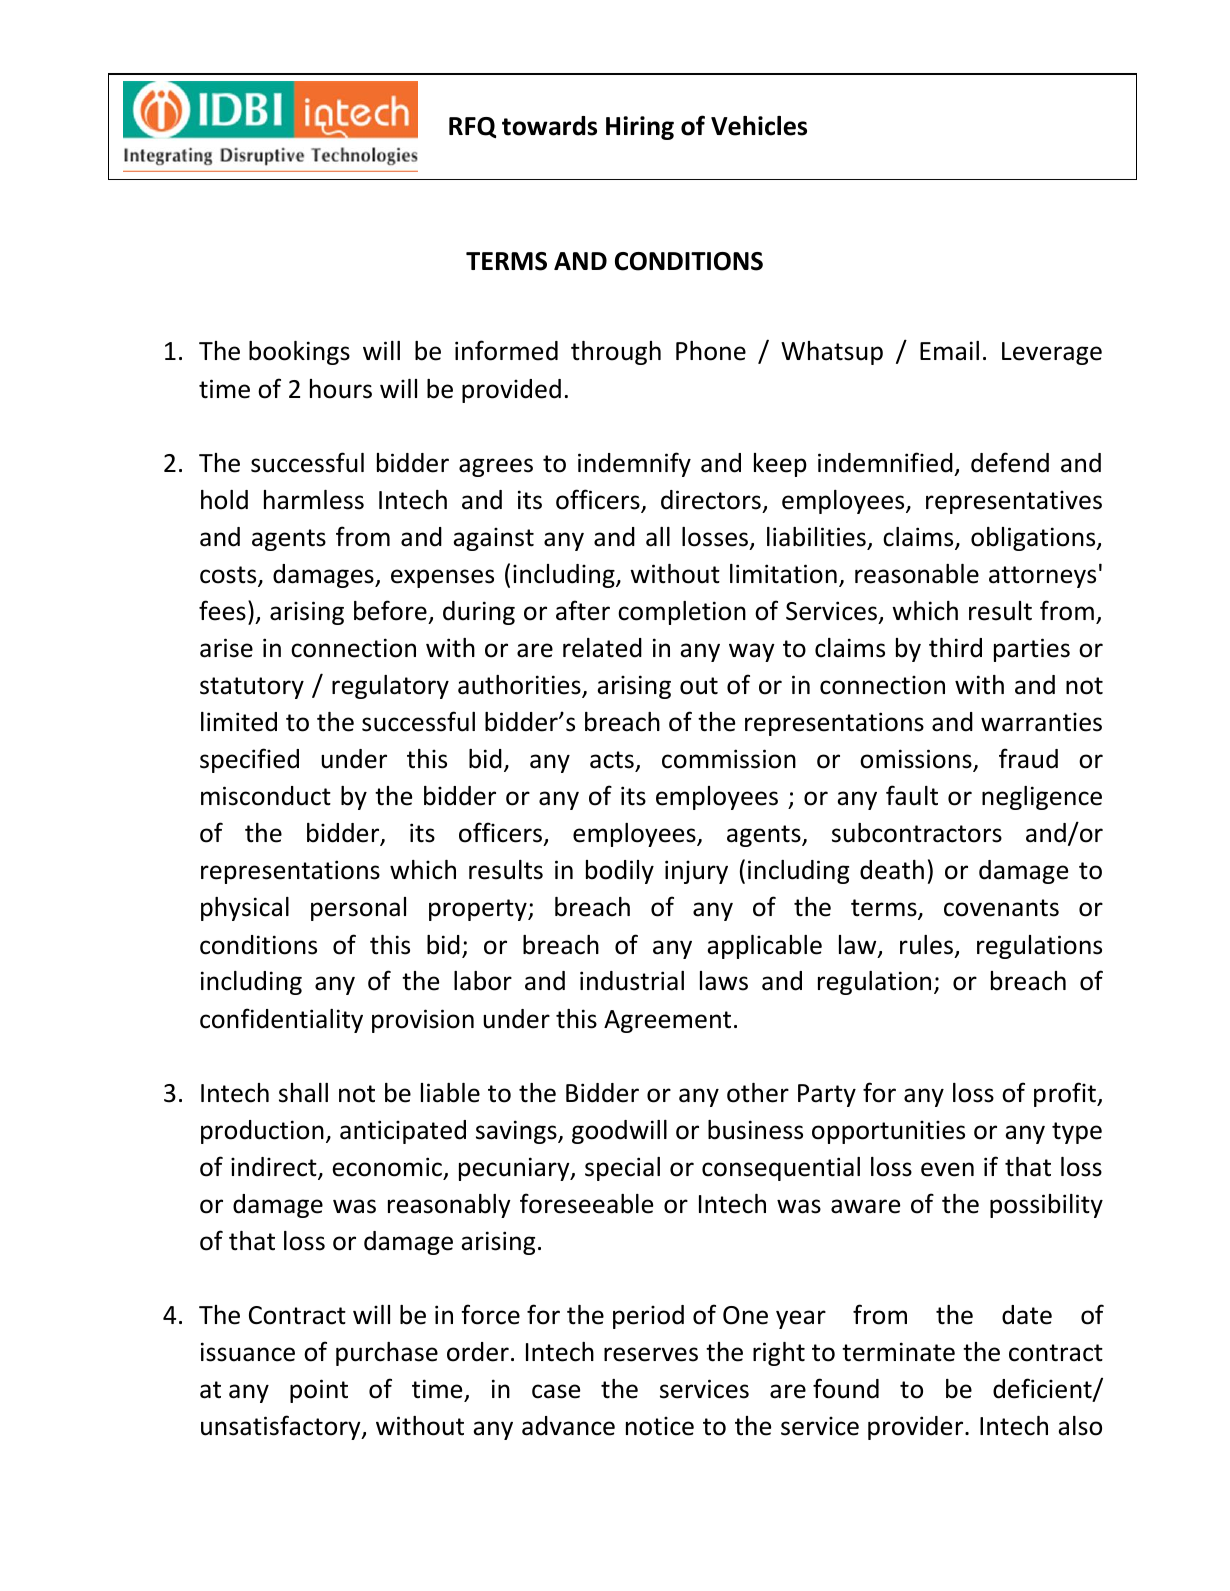 This screenshot has height=1591, width=1230. I want to click on reserves, so click(651, 1354).
